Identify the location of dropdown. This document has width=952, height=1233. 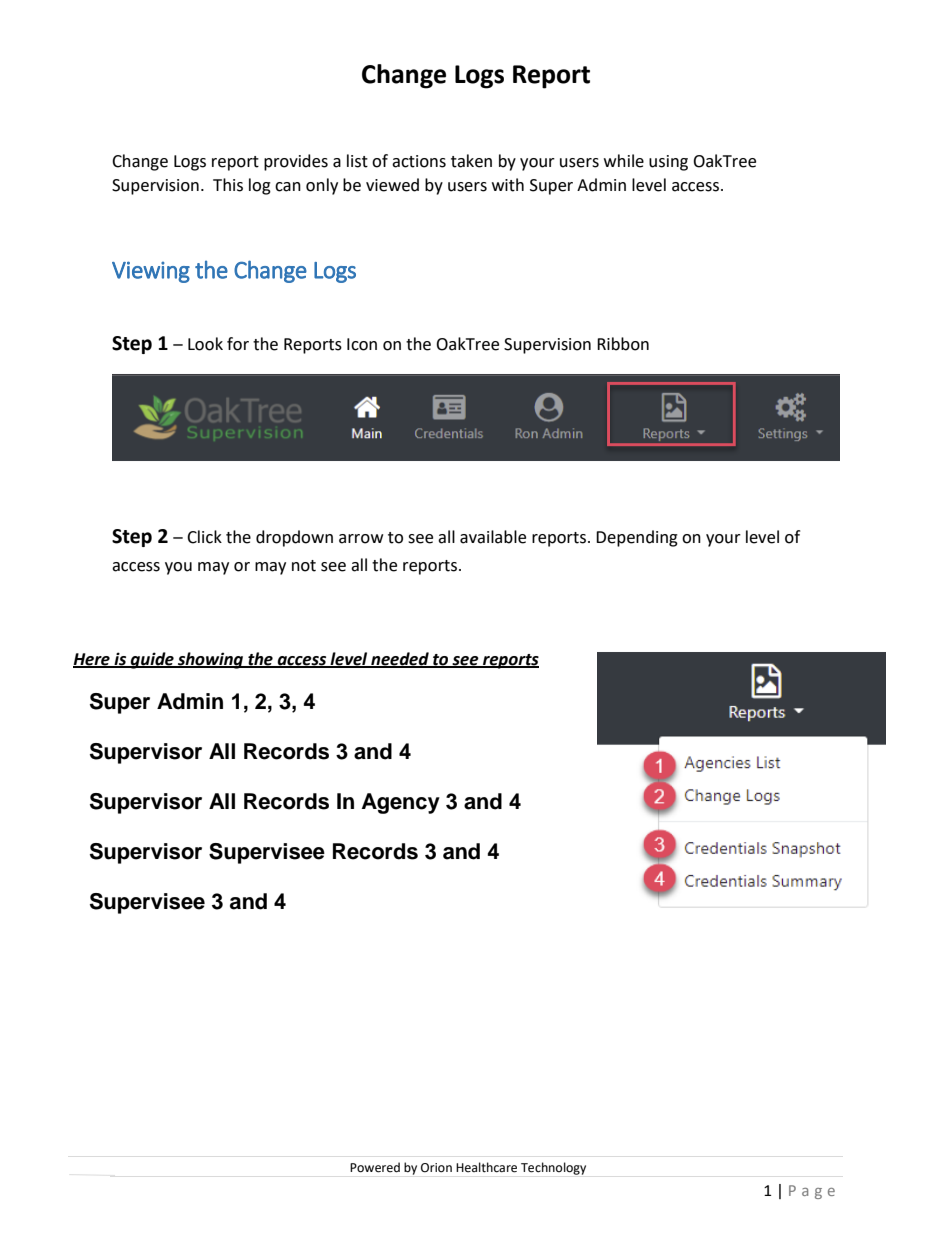
(294, 538).
